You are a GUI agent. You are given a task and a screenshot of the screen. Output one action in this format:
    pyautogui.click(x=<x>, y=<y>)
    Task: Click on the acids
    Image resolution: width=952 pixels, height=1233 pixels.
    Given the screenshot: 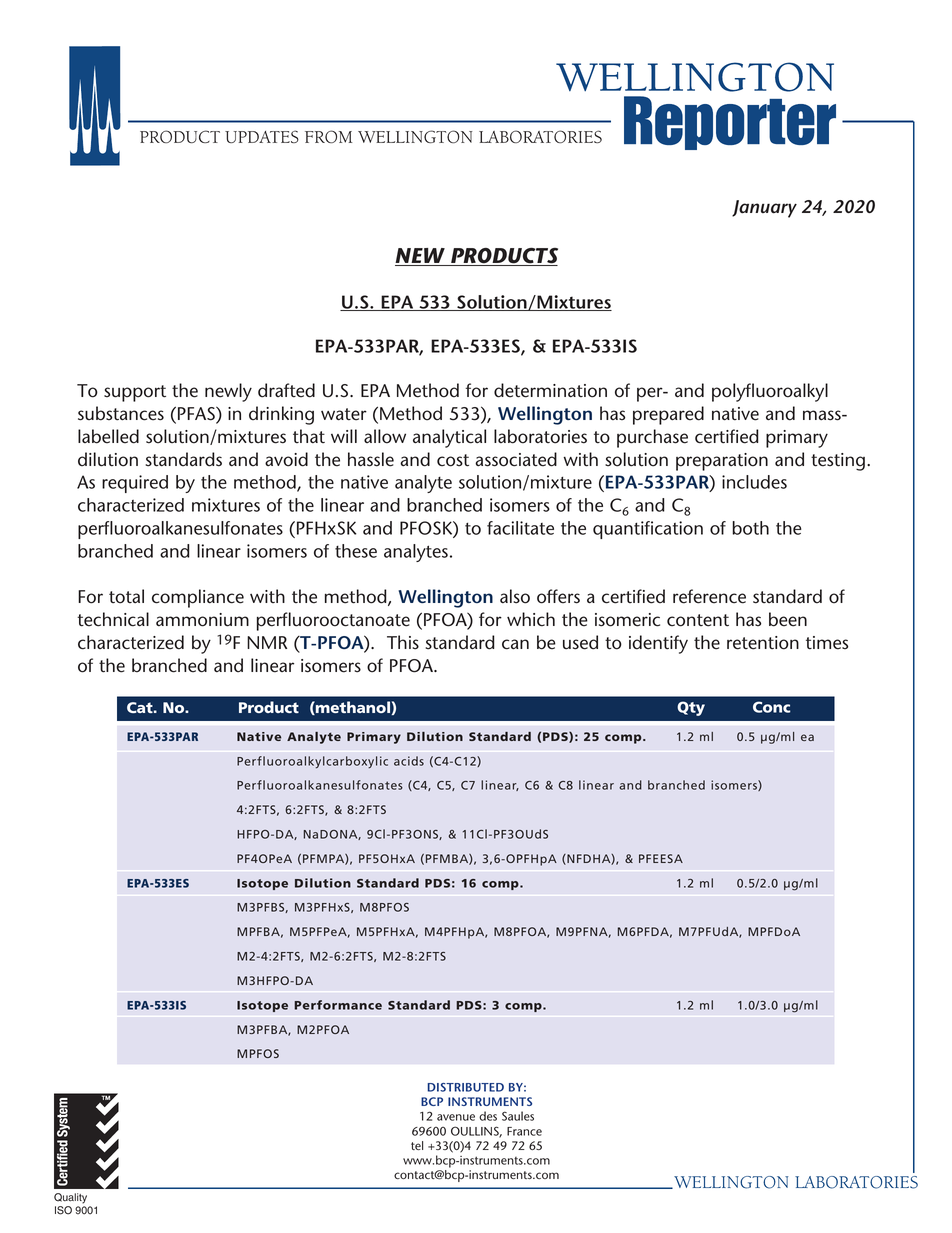 What is the action you would take?
    pyautogui.click(x=409, y=761)
